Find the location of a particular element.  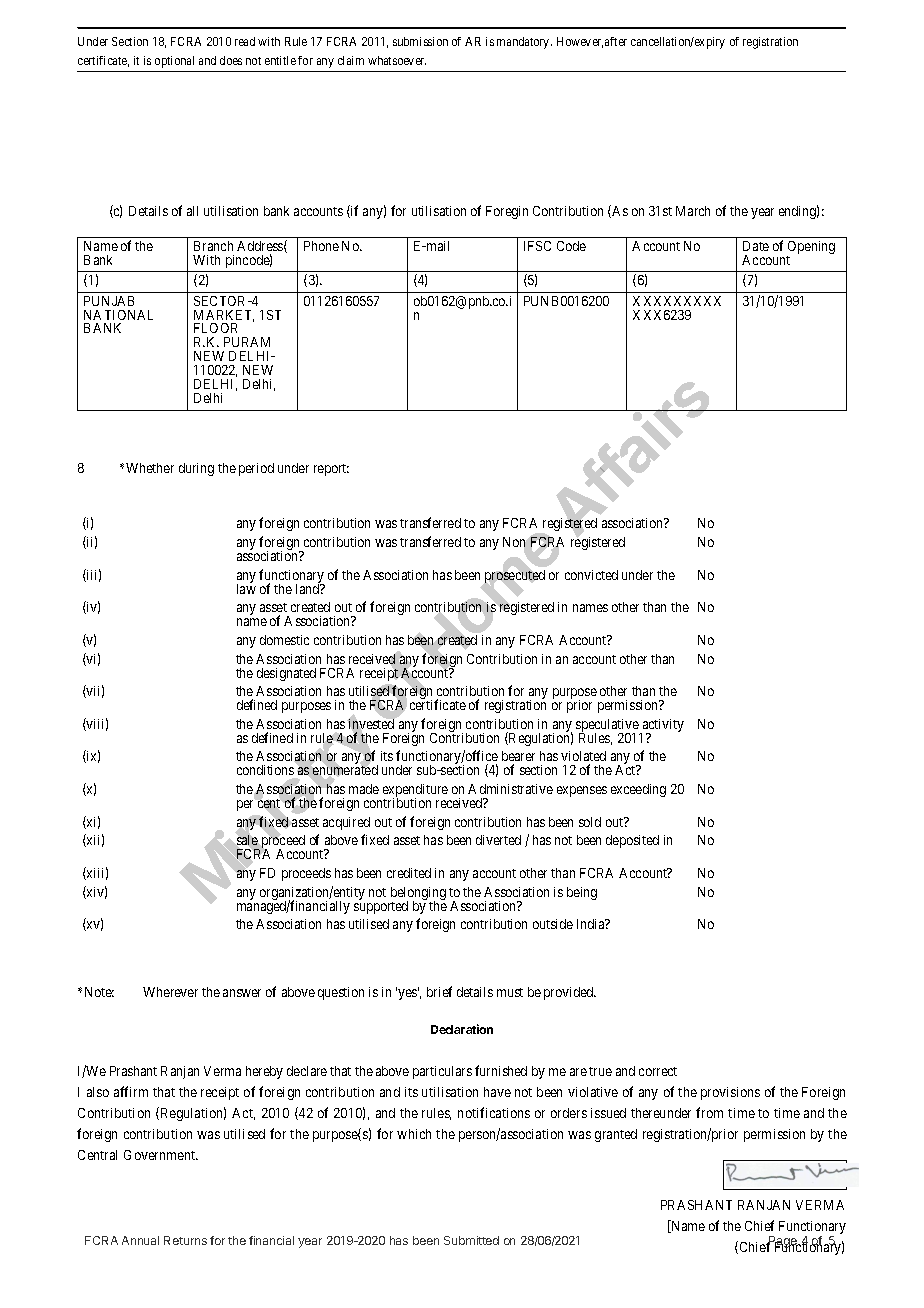

March is located at coordinates (693, 211).
